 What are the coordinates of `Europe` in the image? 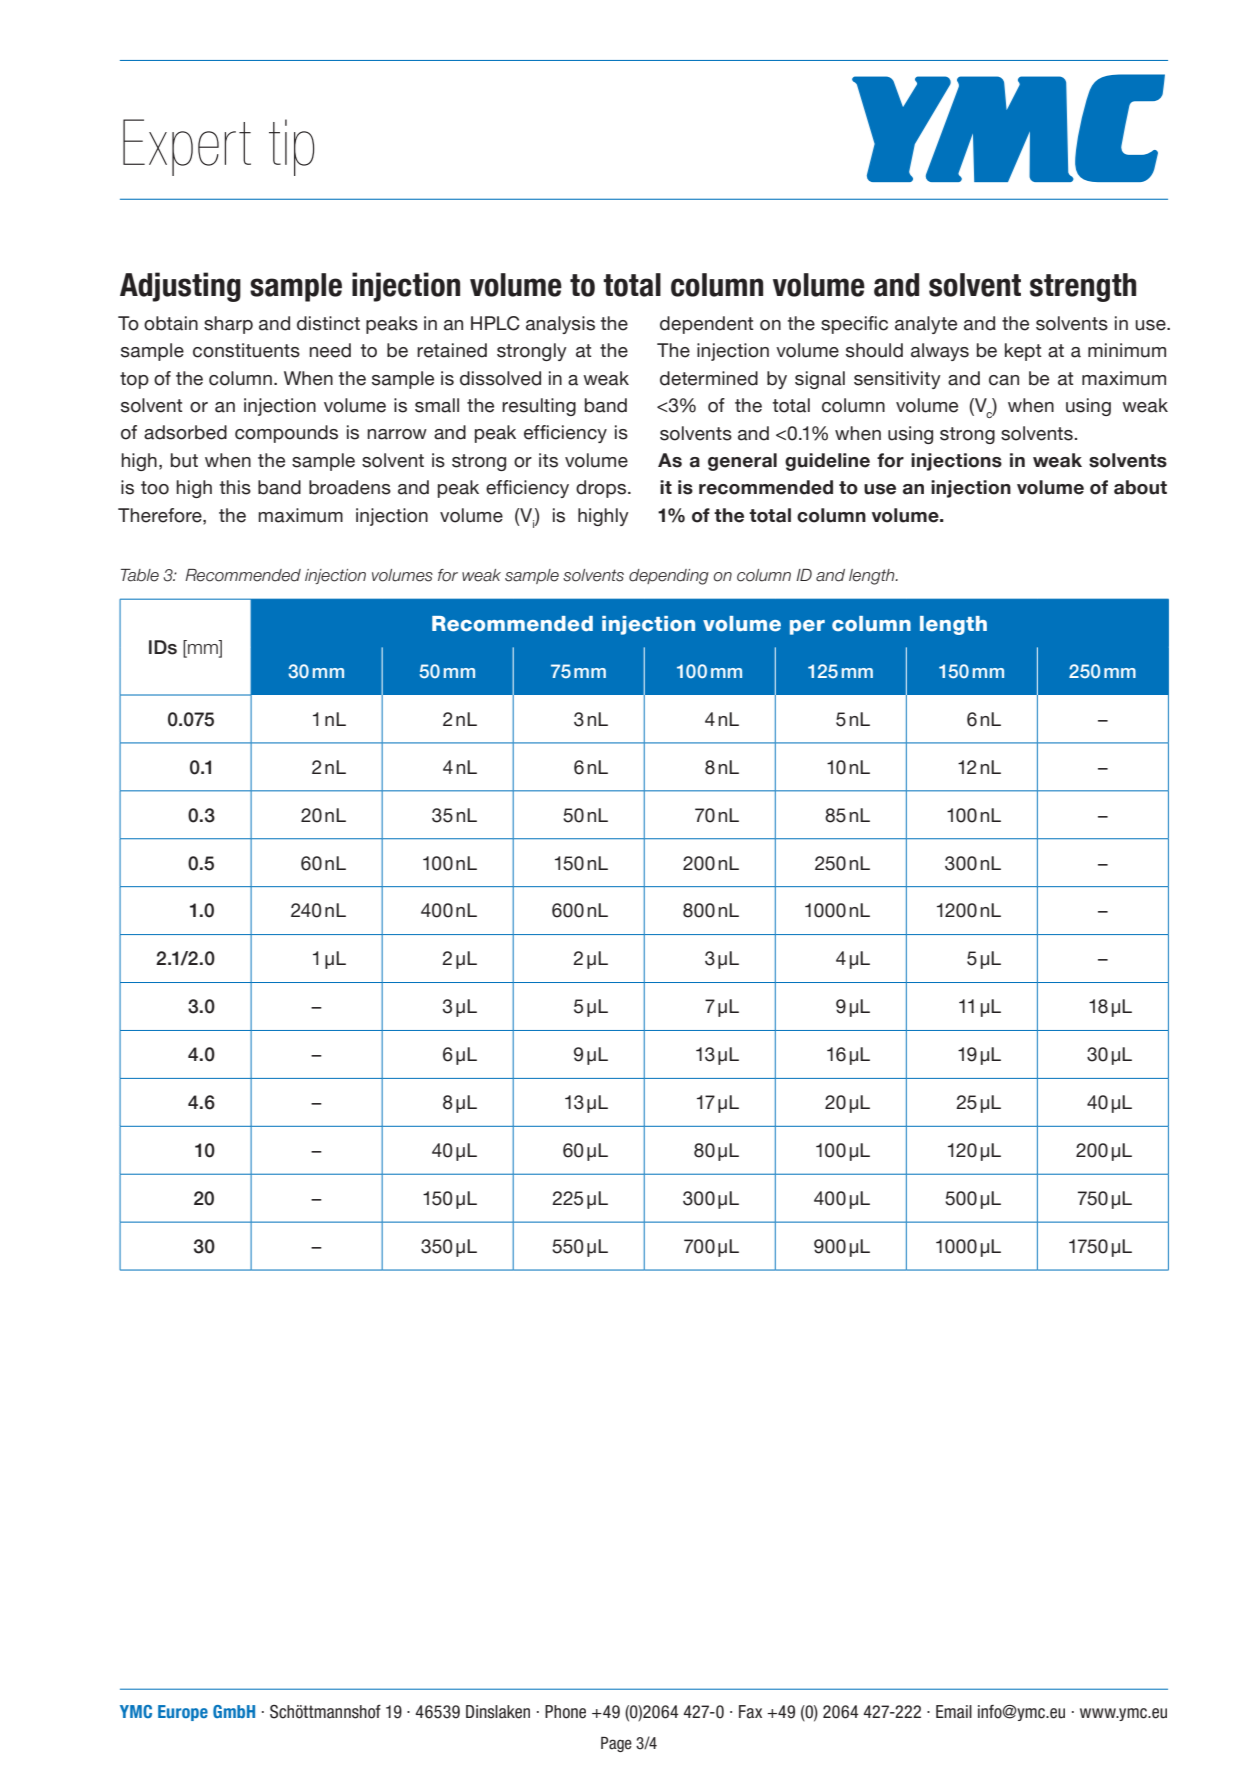 It's located at (183, 1713).
